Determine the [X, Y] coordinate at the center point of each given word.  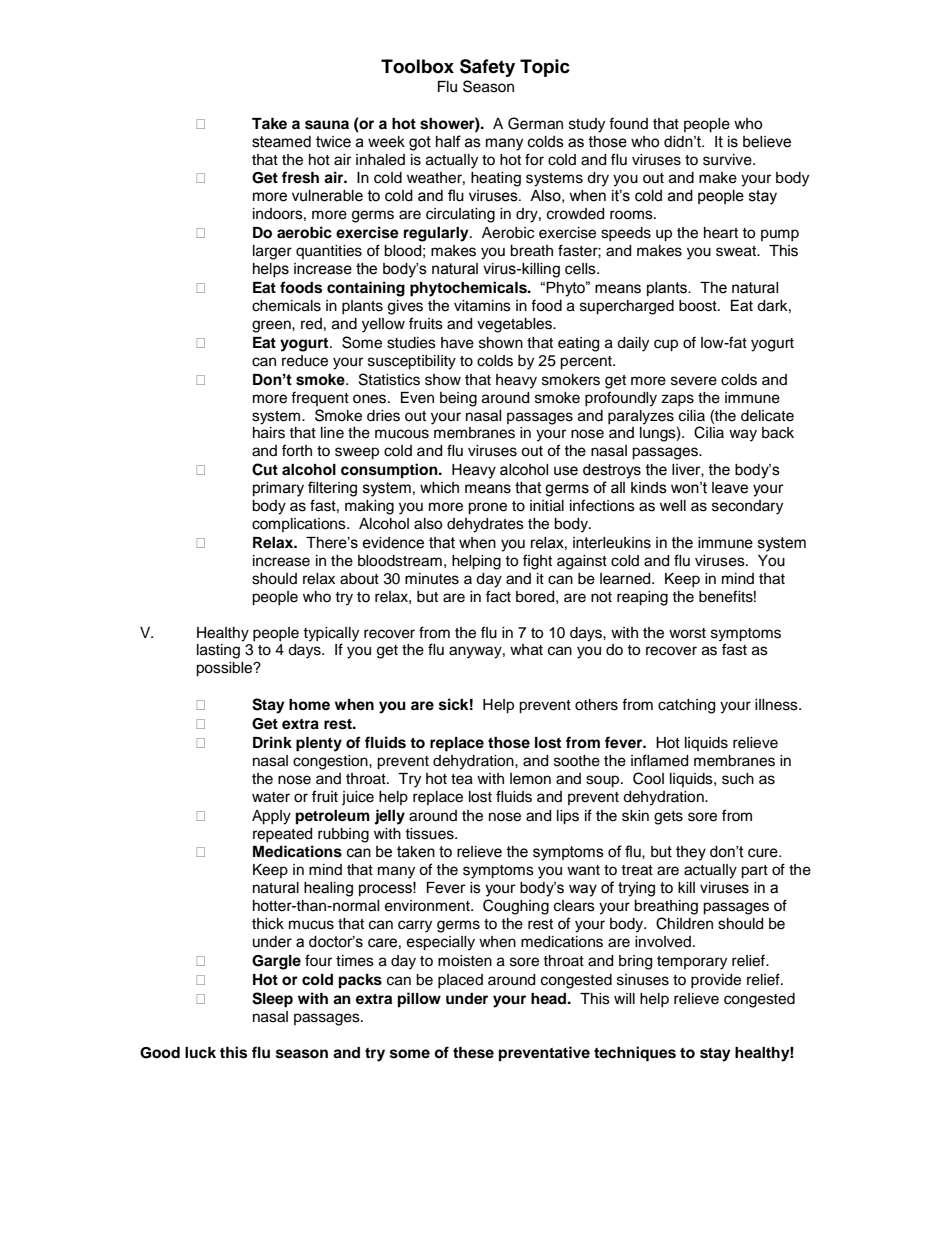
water [271, 797]
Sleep [272, 1000]
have [457, 343]
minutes [432, 579]
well [673, 506]
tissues [430, 834]
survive [728, 160]
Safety [487, 68]
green [272, 326]
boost [699, 306]
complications [300, 525]
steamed [281, 142]
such [738, 779]
